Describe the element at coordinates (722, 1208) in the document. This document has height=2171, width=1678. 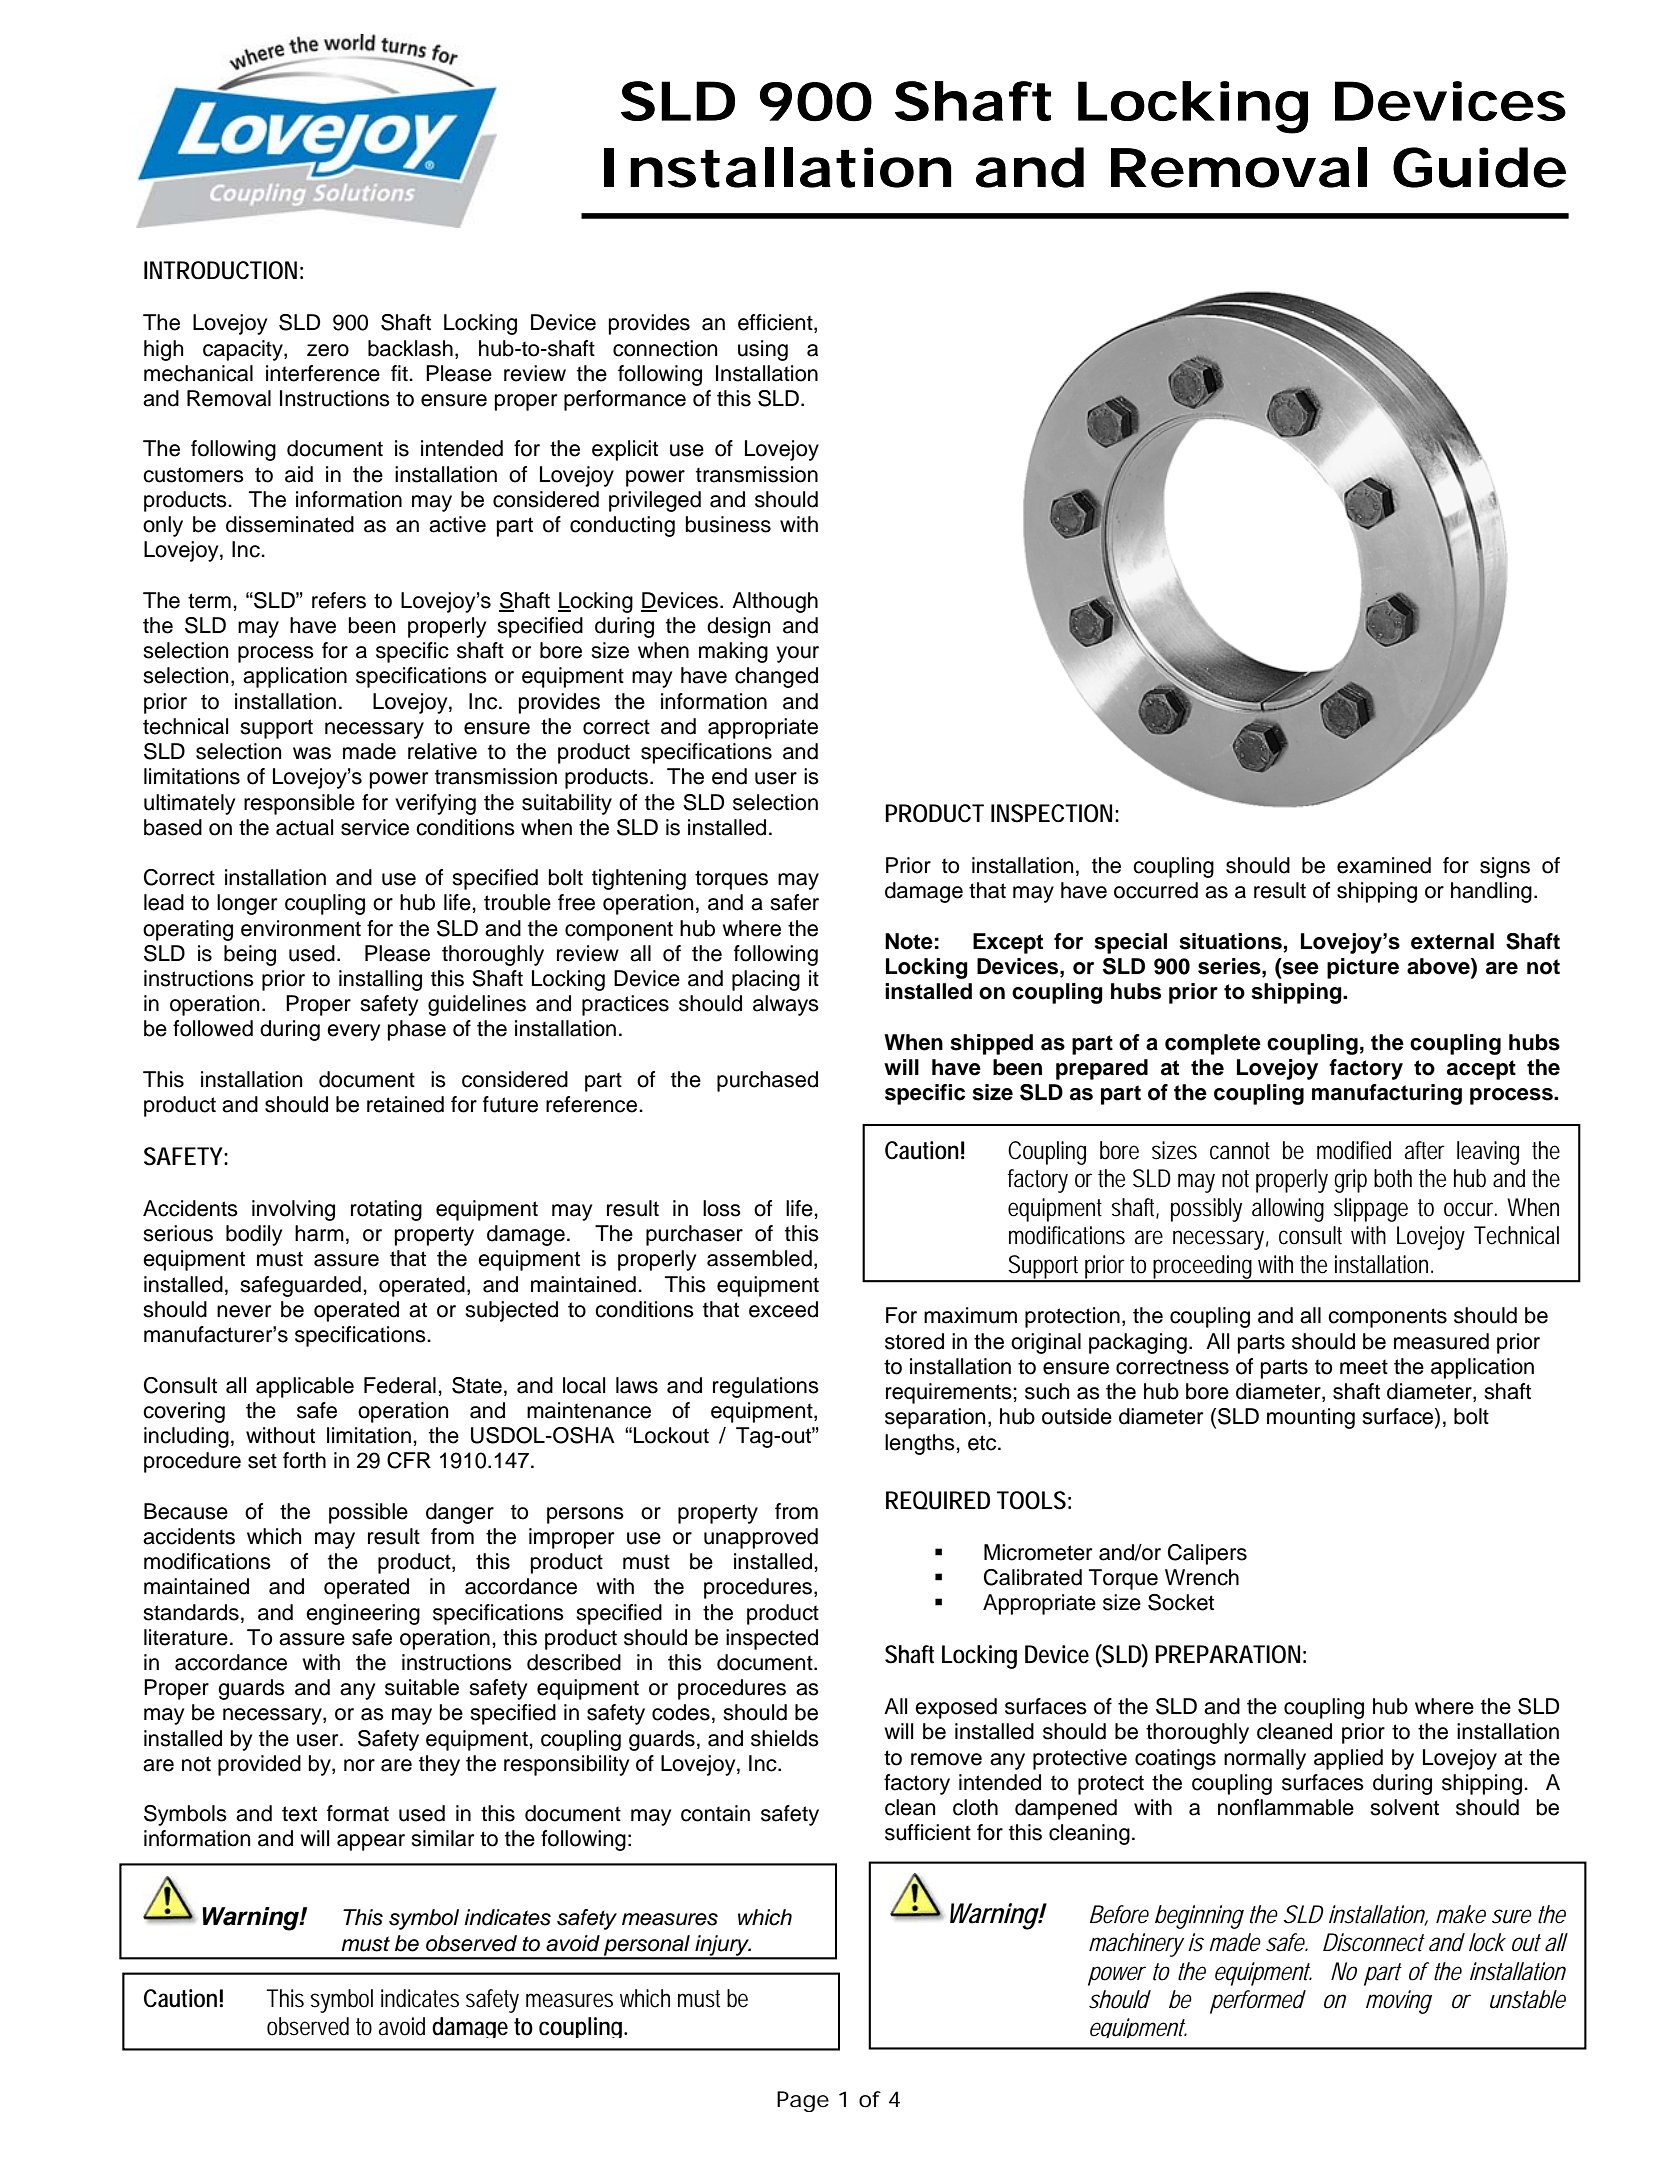
I see `loss` at that location.
